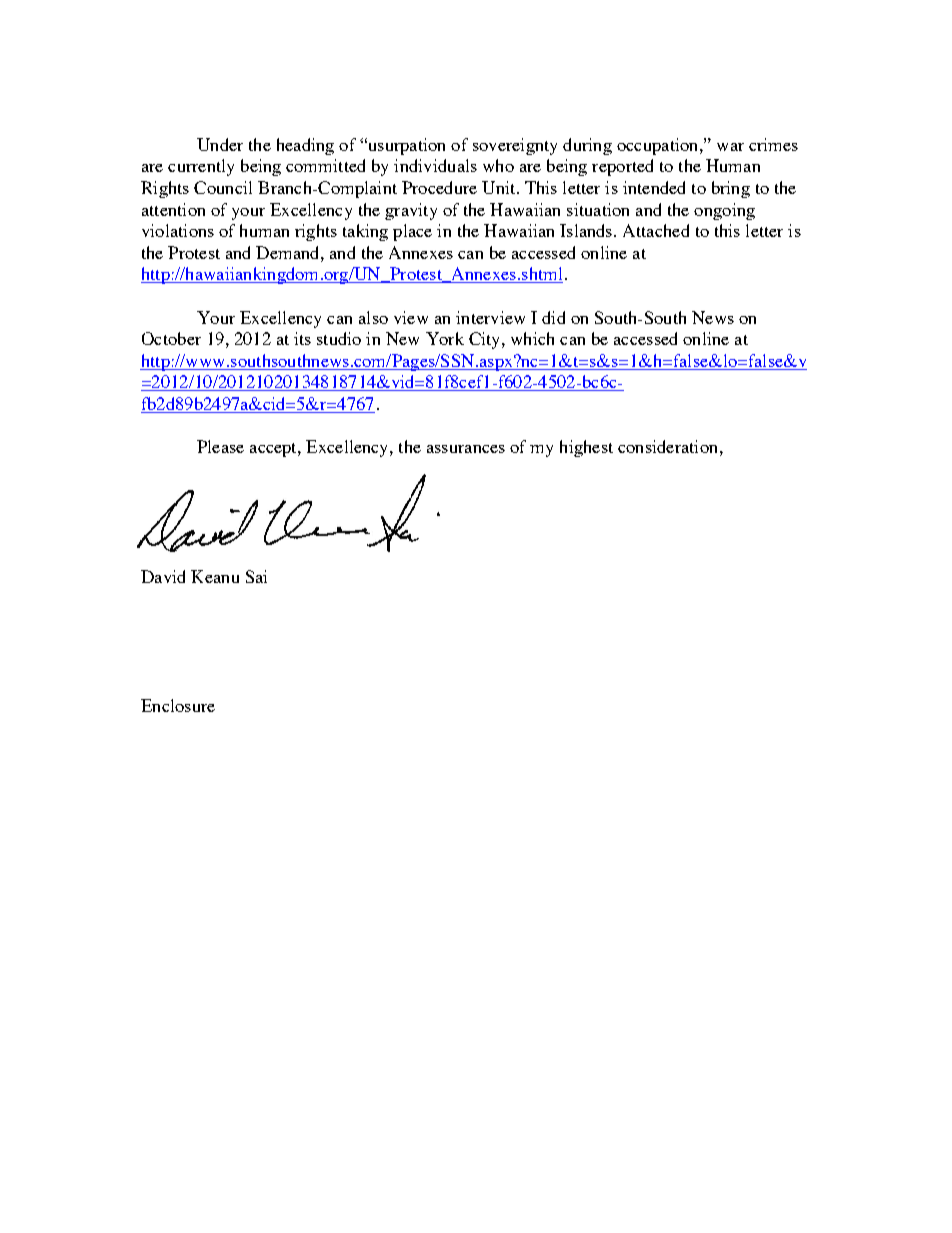  Describe the element at coordinates (730, 147) in the document. I see `war` at that location.
